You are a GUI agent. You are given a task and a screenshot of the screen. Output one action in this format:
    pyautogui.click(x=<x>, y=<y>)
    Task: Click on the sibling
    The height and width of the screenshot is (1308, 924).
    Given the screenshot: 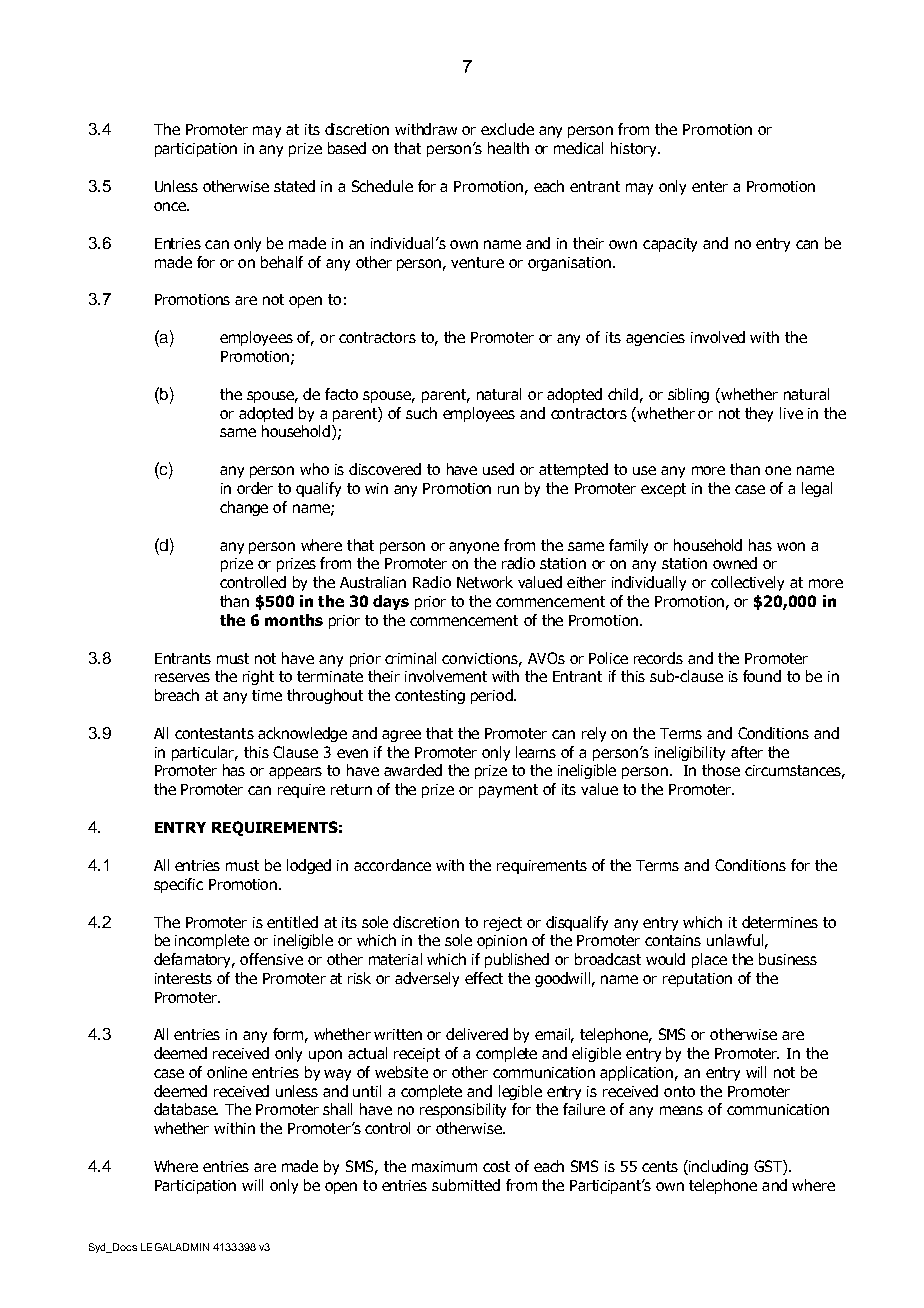 What is the action you would take?
    pyautogui.click(x=688, y=395)
